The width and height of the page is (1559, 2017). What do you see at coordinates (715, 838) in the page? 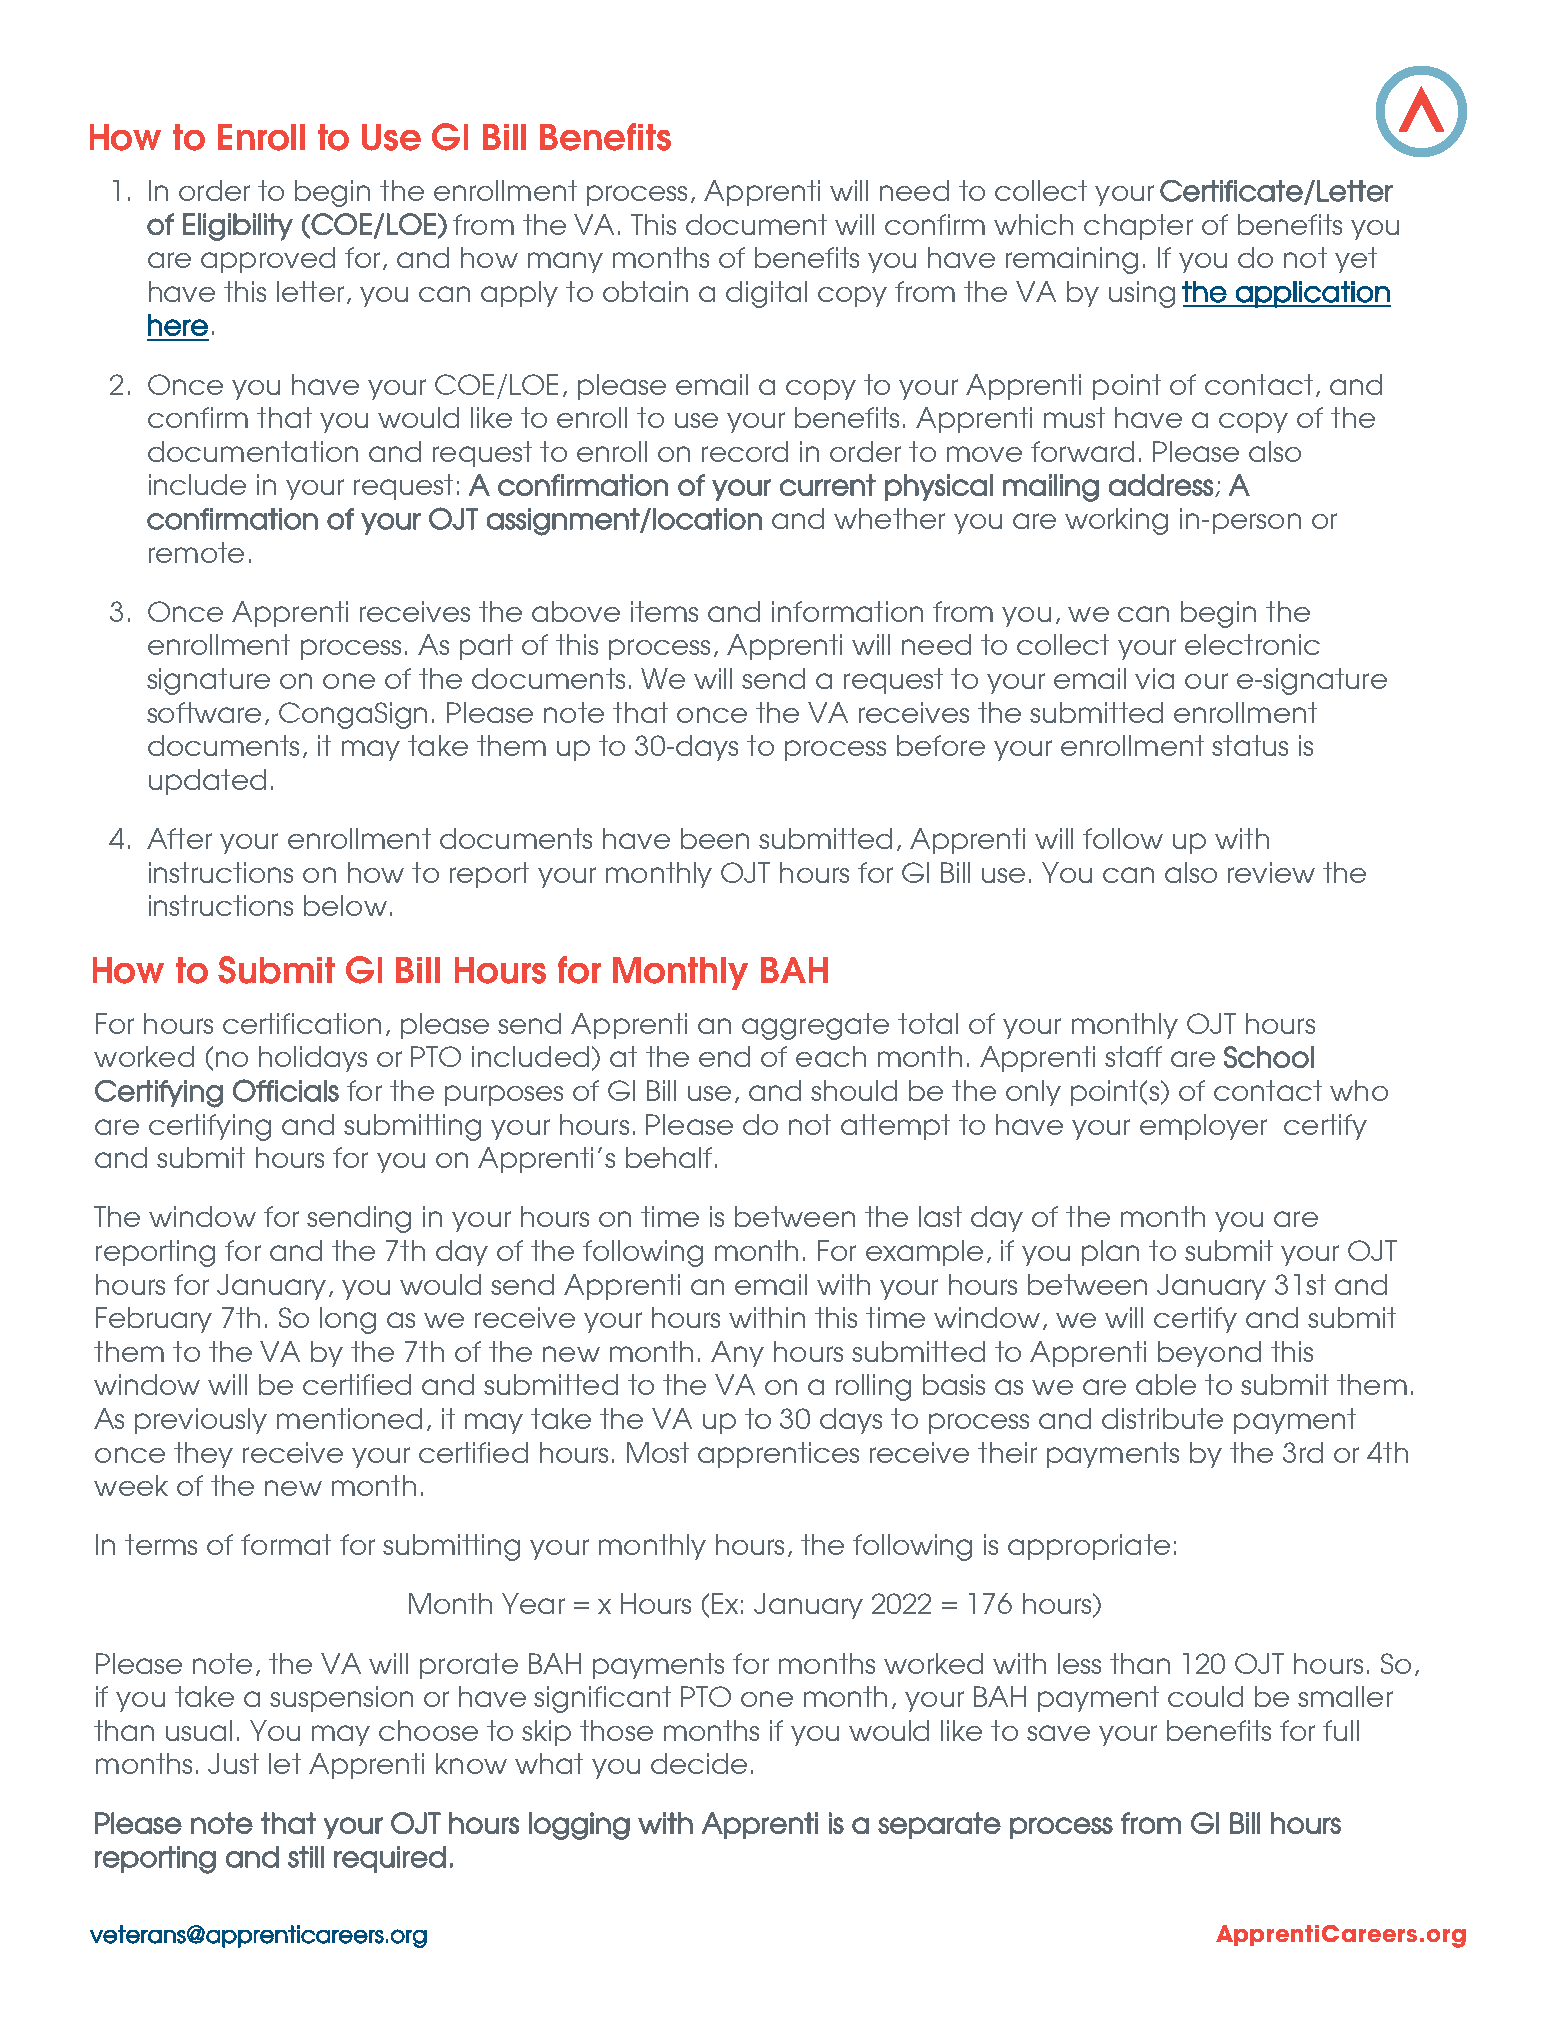
I see `been` at bounding box center [715, 838].
